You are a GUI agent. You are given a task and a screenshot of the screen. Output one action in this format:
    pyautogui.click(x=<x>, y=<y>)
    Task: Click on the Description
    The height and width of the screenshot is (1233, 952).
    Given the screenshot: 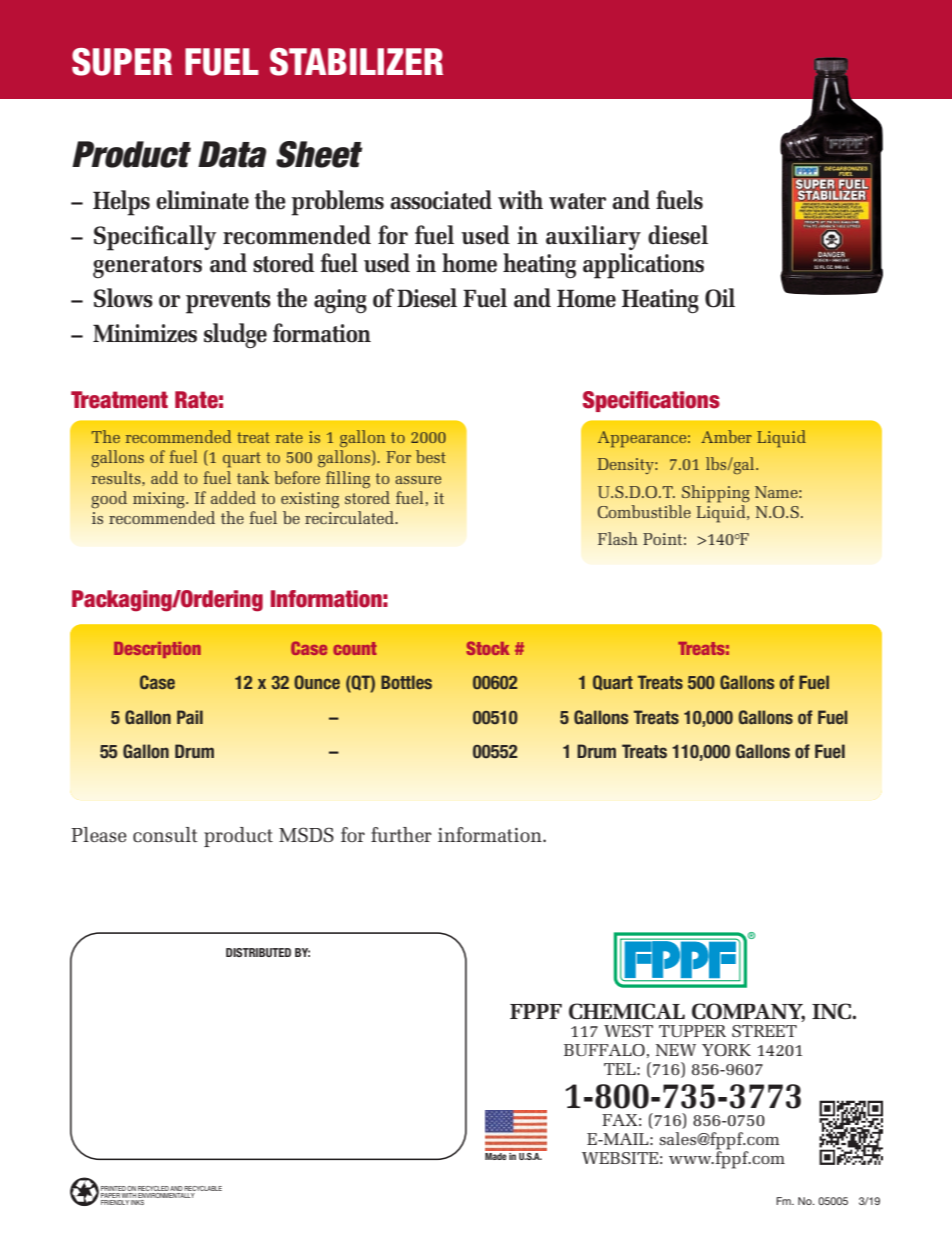 What is the action you would take?
    pyautogui.click(x=157, y=650)
